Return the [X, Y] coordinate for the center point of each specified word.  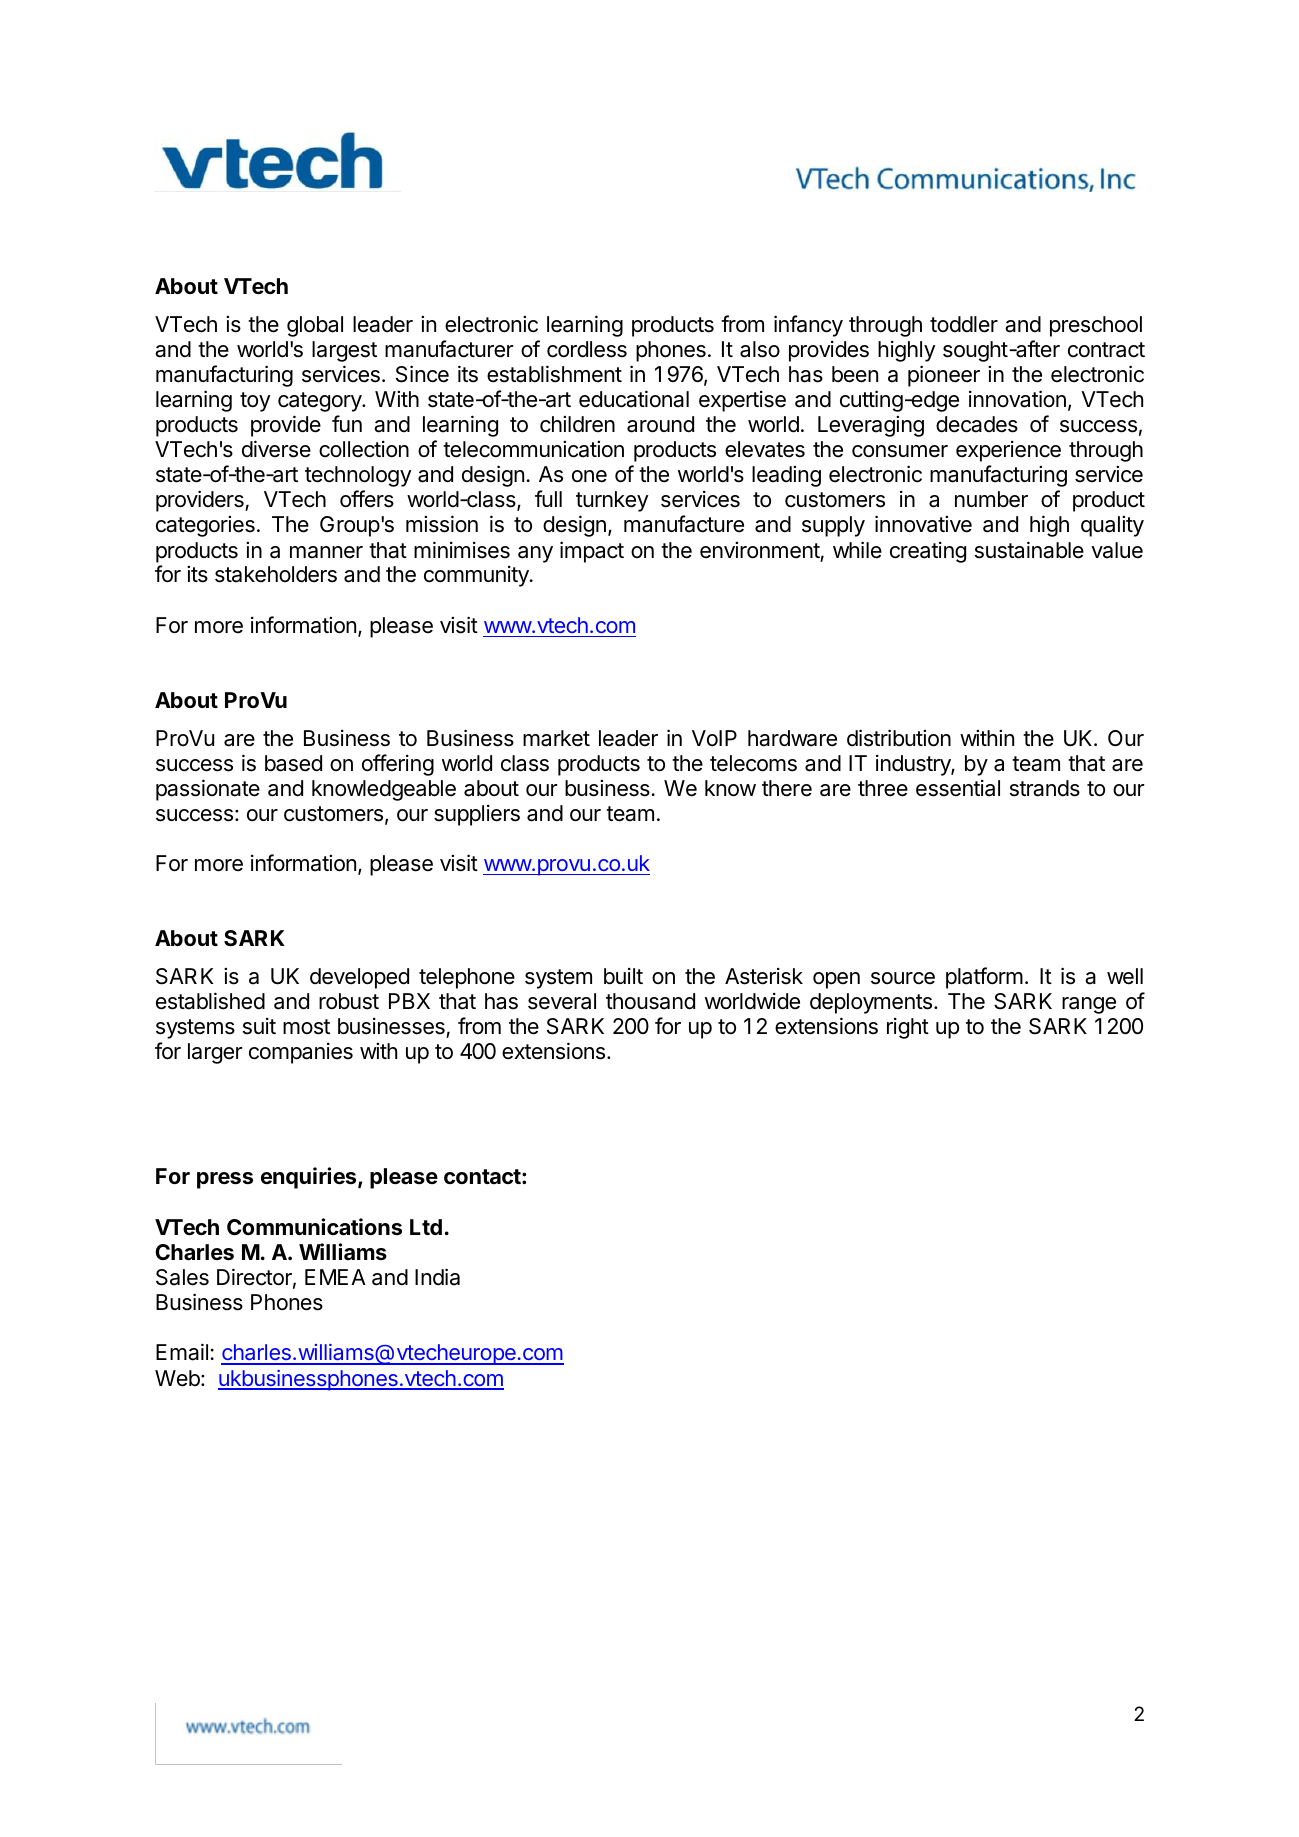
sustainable [1029, 550]
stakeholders [276, 574]
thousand [650, 1001]
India [437, 1277]
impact [592, 552]
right [908, 1028]
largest [344, 351]
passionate [208, 790]
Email [182, 1352]
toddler [964, 324]
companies [301, 1053]
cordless [587, 349]
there [787, 788]
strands [1045, 788]
